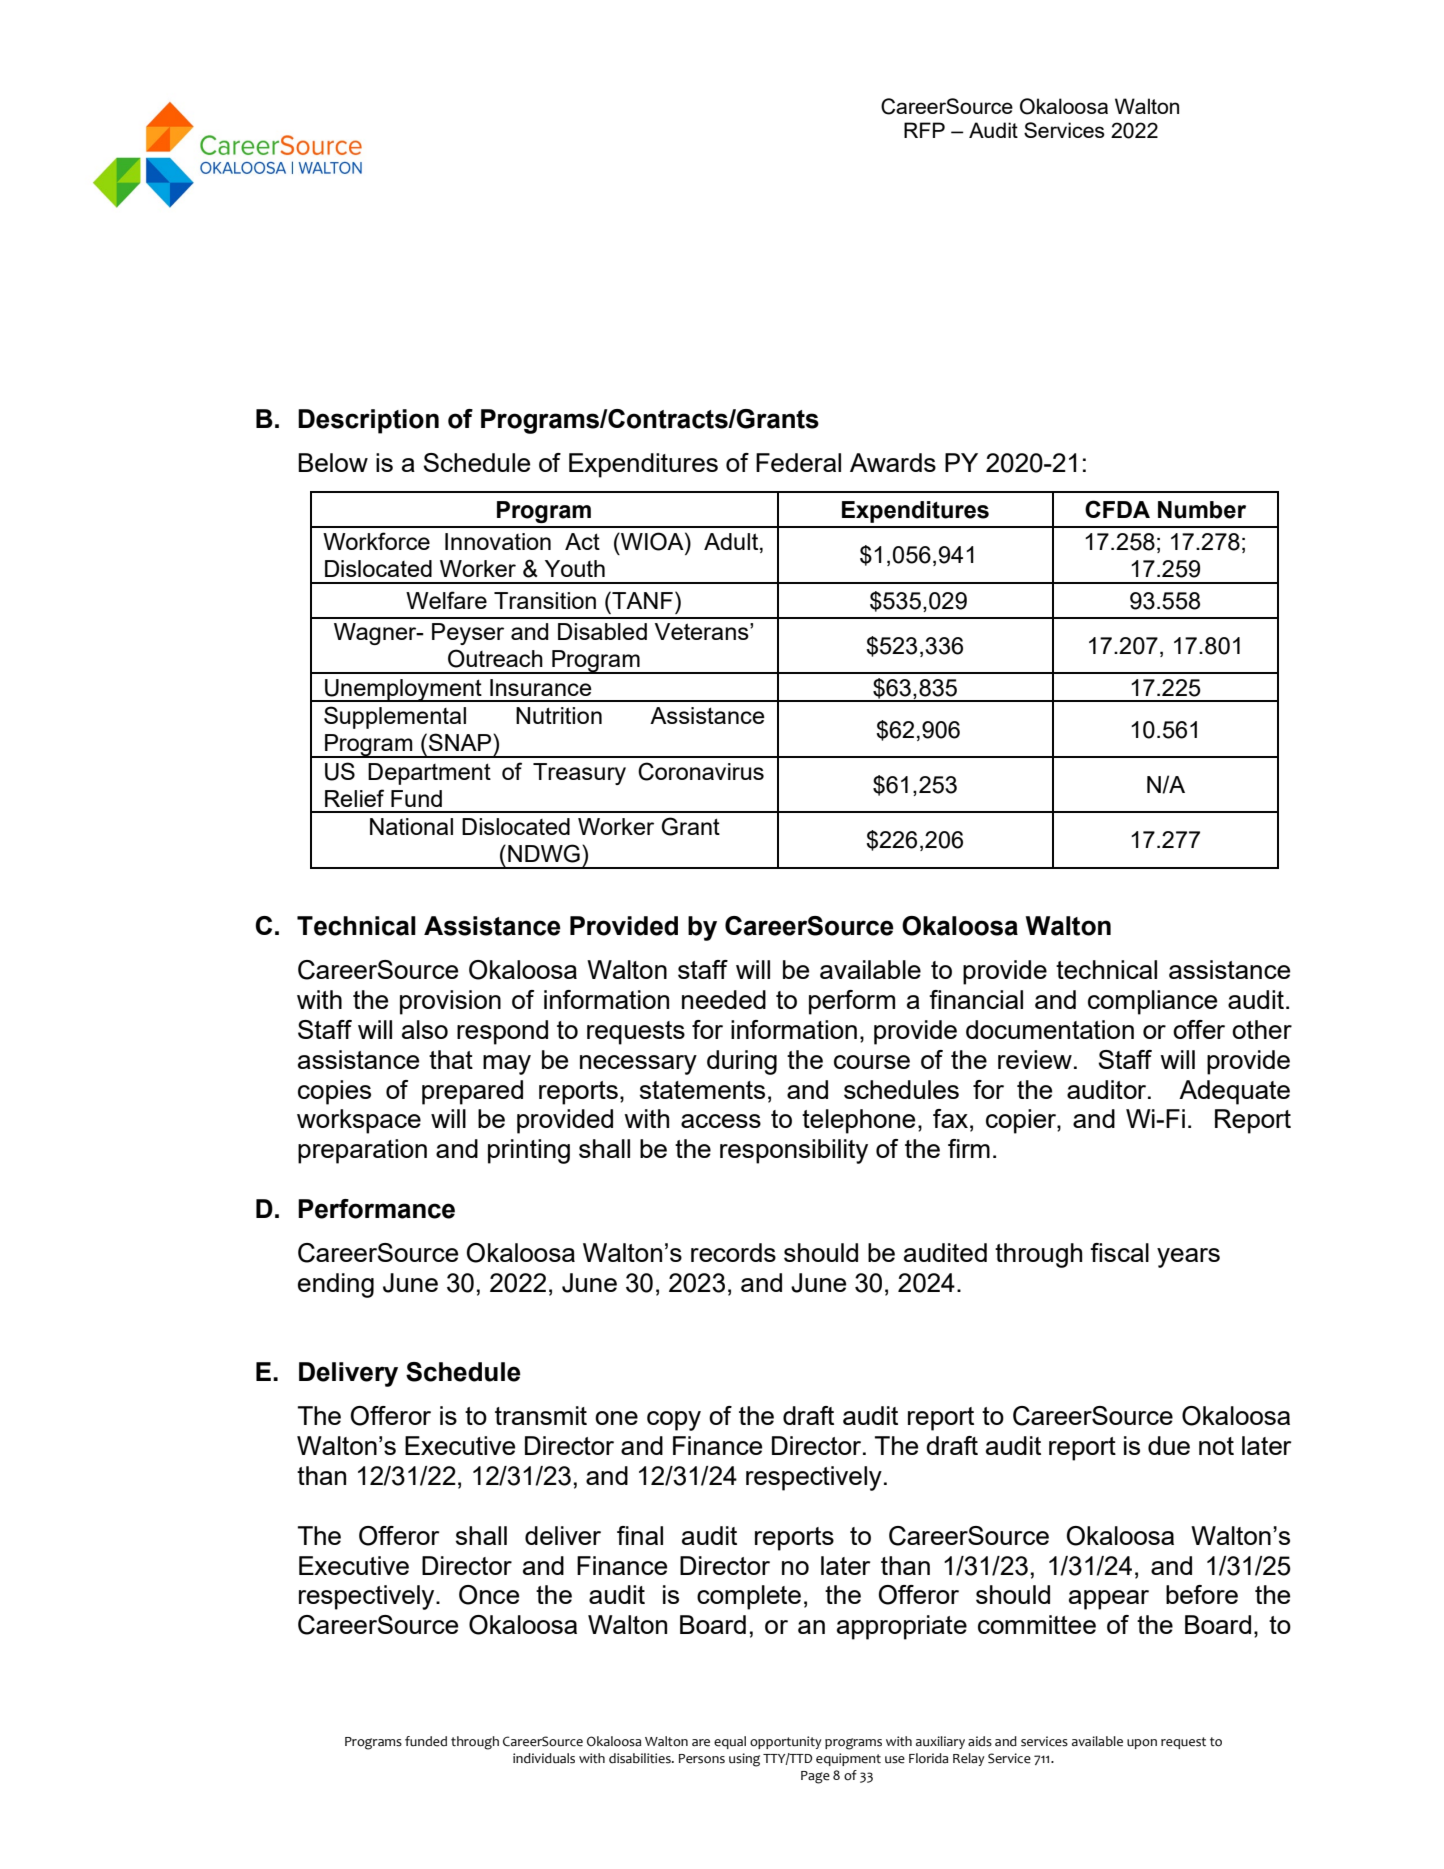 This screenshot has width=1444, height=1869. Describe the element at coordinates (1234, 1092) in the screenshot. I see `Adequate` at that location.
